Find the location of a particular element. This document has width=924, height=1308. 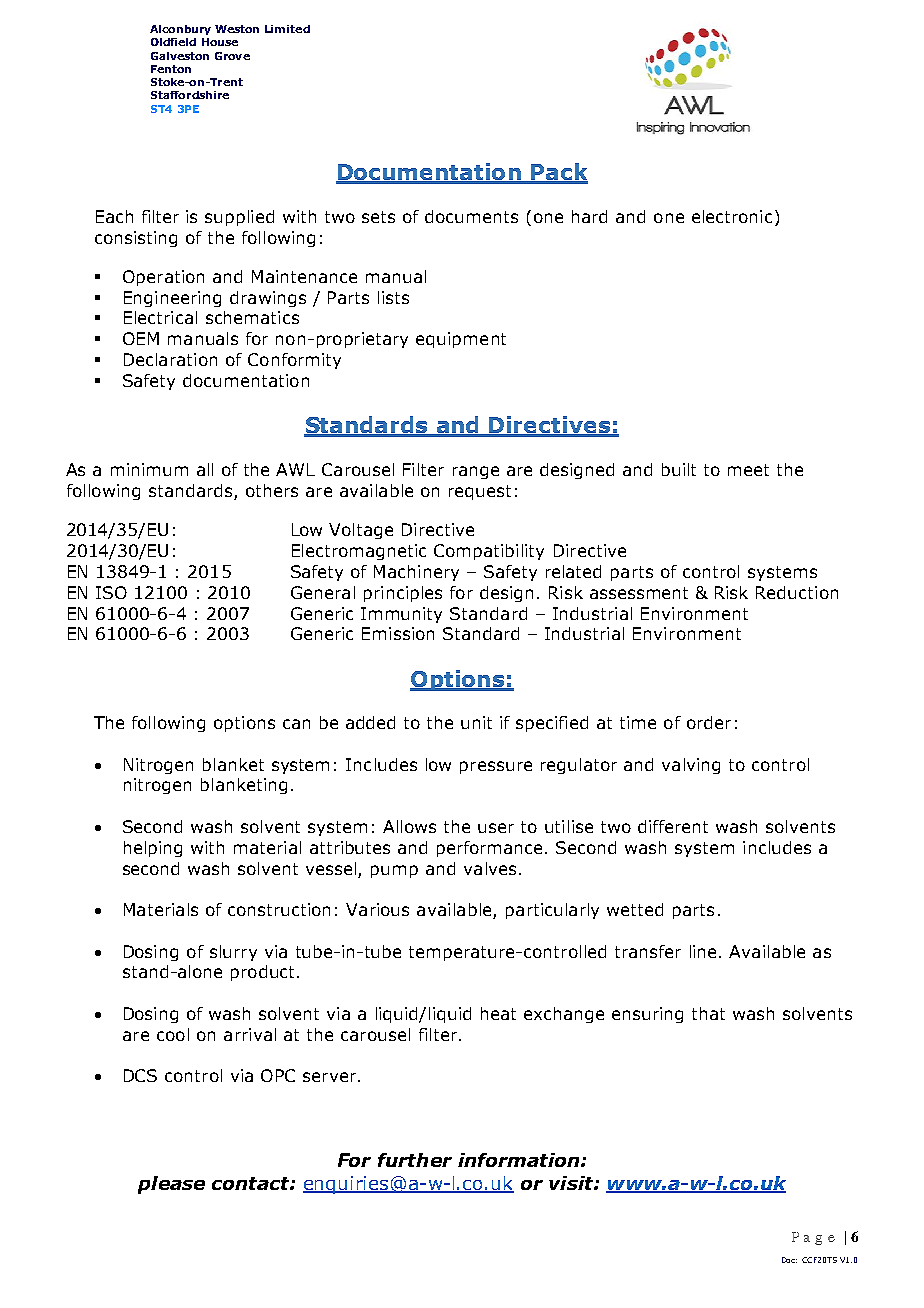

principles is located at coordinates (403, 594).
